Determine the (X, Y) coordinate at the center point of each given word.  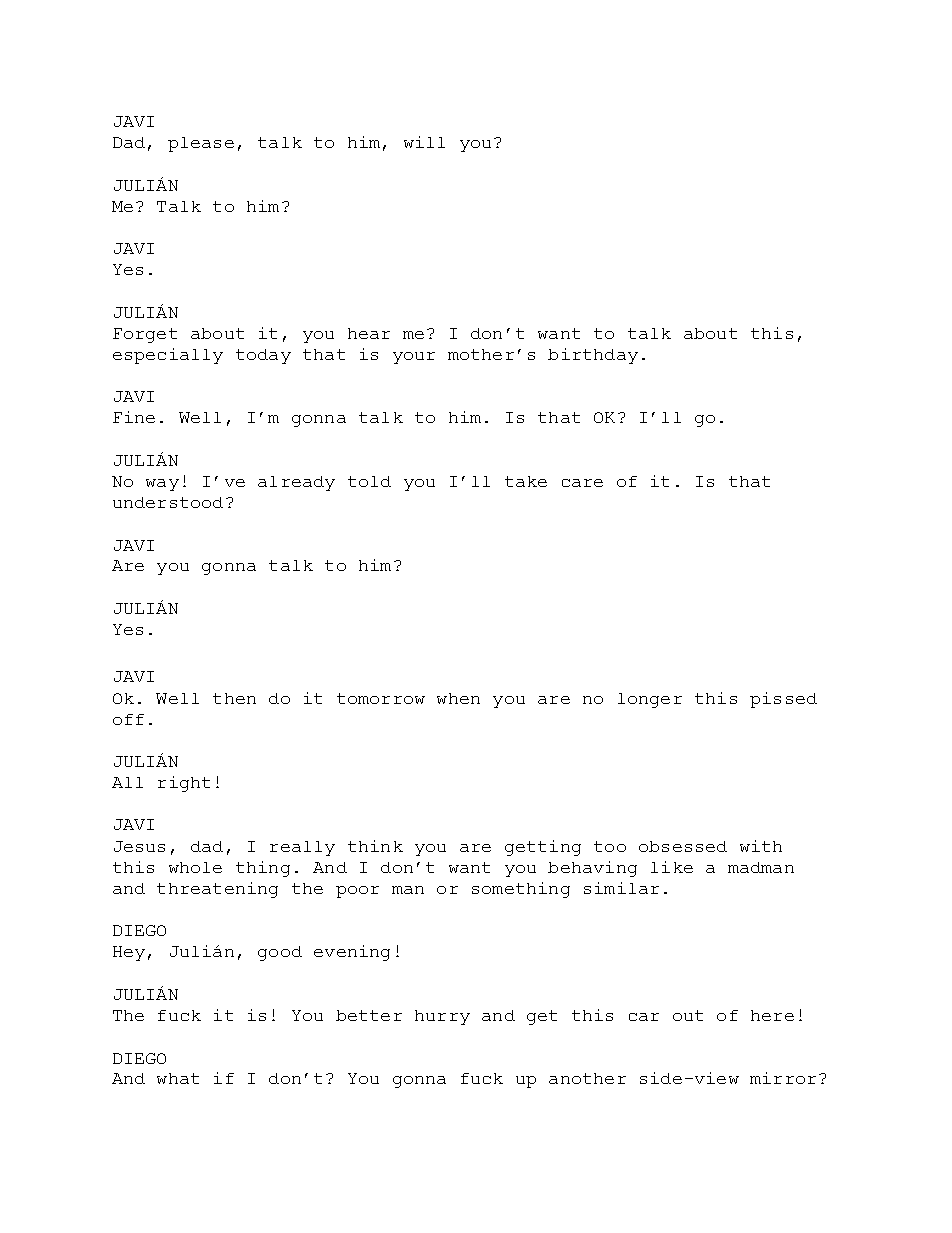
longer (650, 700)
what (178, 1078)
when (458, 698)
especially (168, 356)
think (375, 846)
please (201, 144)
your (414, 358)
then (234, 698)
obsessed (683, 846)
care (582, 483)
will (424, 142)
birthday (593, 356)
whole (195, 867)
